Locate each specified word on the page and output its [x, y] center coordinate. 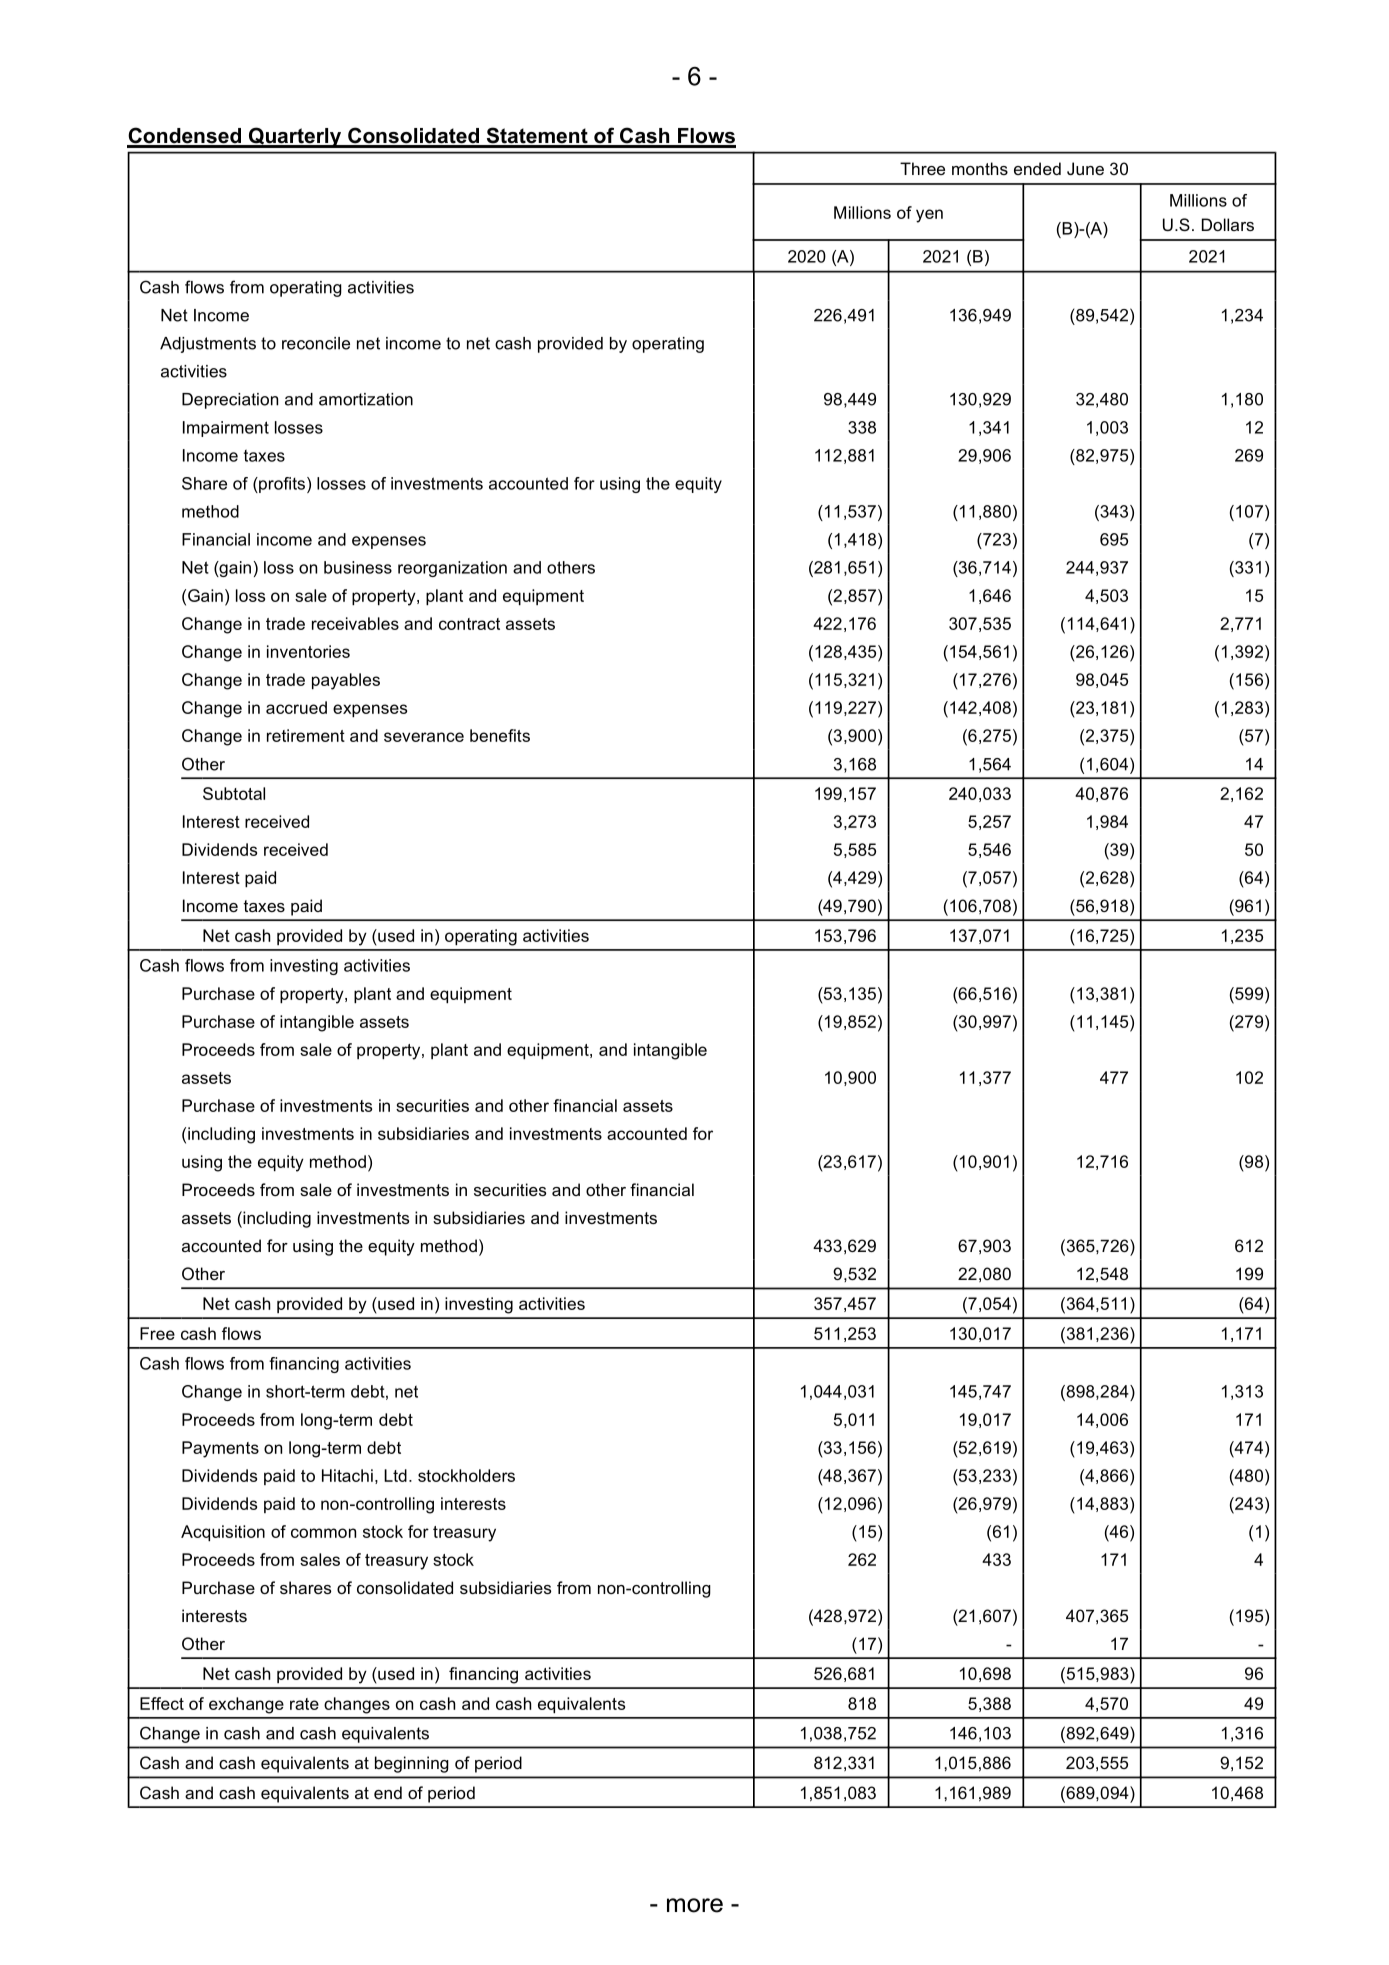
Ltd [395, 1475]
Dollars [1228, 224]
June [1085, 168]
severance [424, 737]
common [323, 1533]
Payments [220, 1449]
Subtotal [234, 793]
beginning [412, 1764]
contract [469, 624]
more [695, 1905]
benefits [500, 735]
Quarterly [295, 137]
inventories [308, 651]
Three [922, 168]
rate [304, 1704]
